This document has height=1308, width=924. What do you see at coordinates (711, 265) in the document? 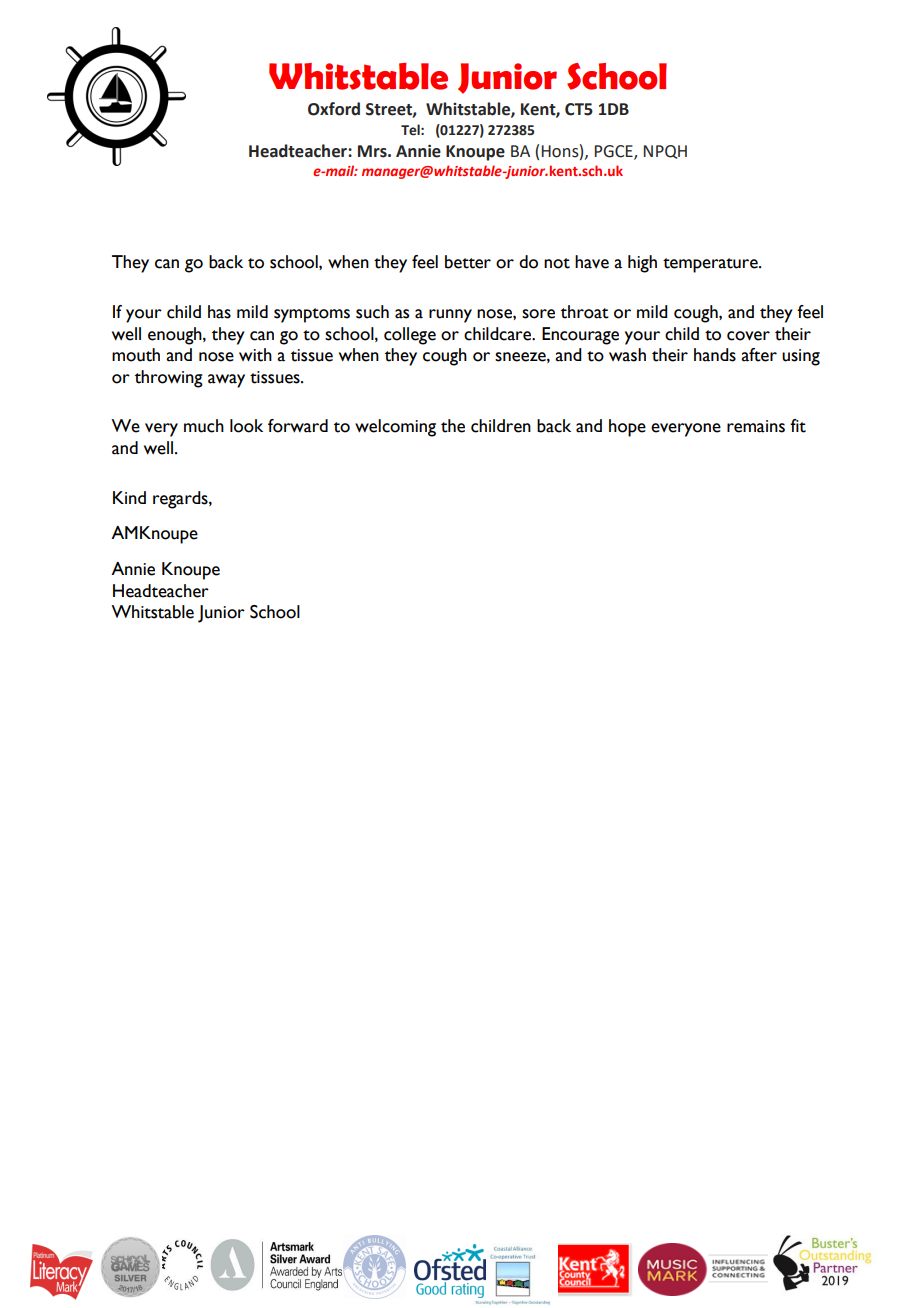
I see `temperature` at bounding box center [711, 265].
